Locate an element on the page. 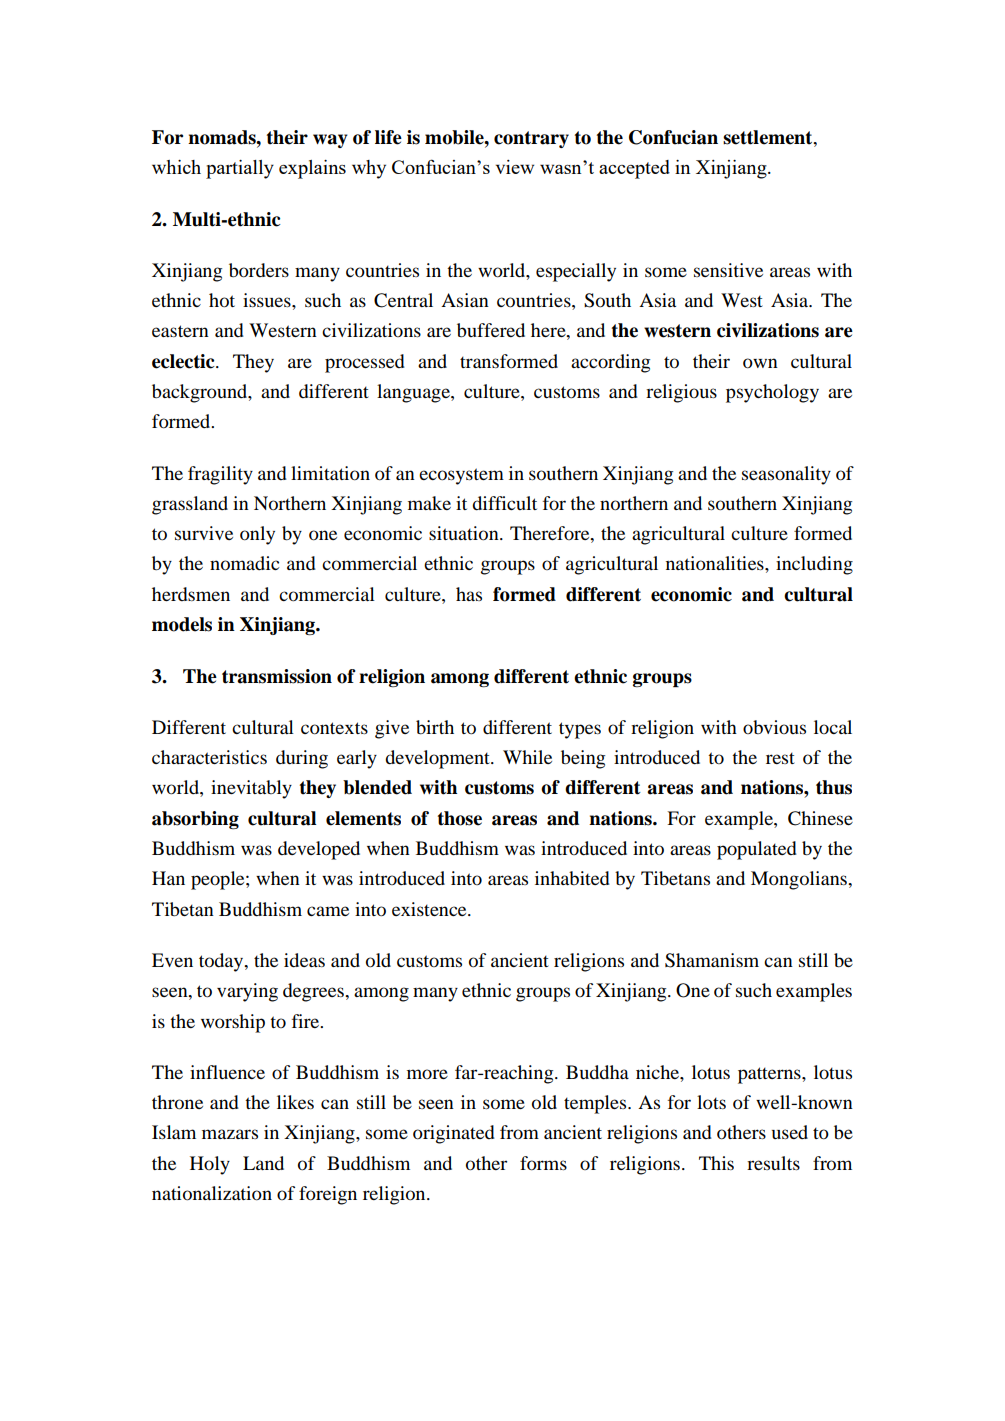 This document has width=1005, height=1421. seasonality is located at coordinates (786, 475).
